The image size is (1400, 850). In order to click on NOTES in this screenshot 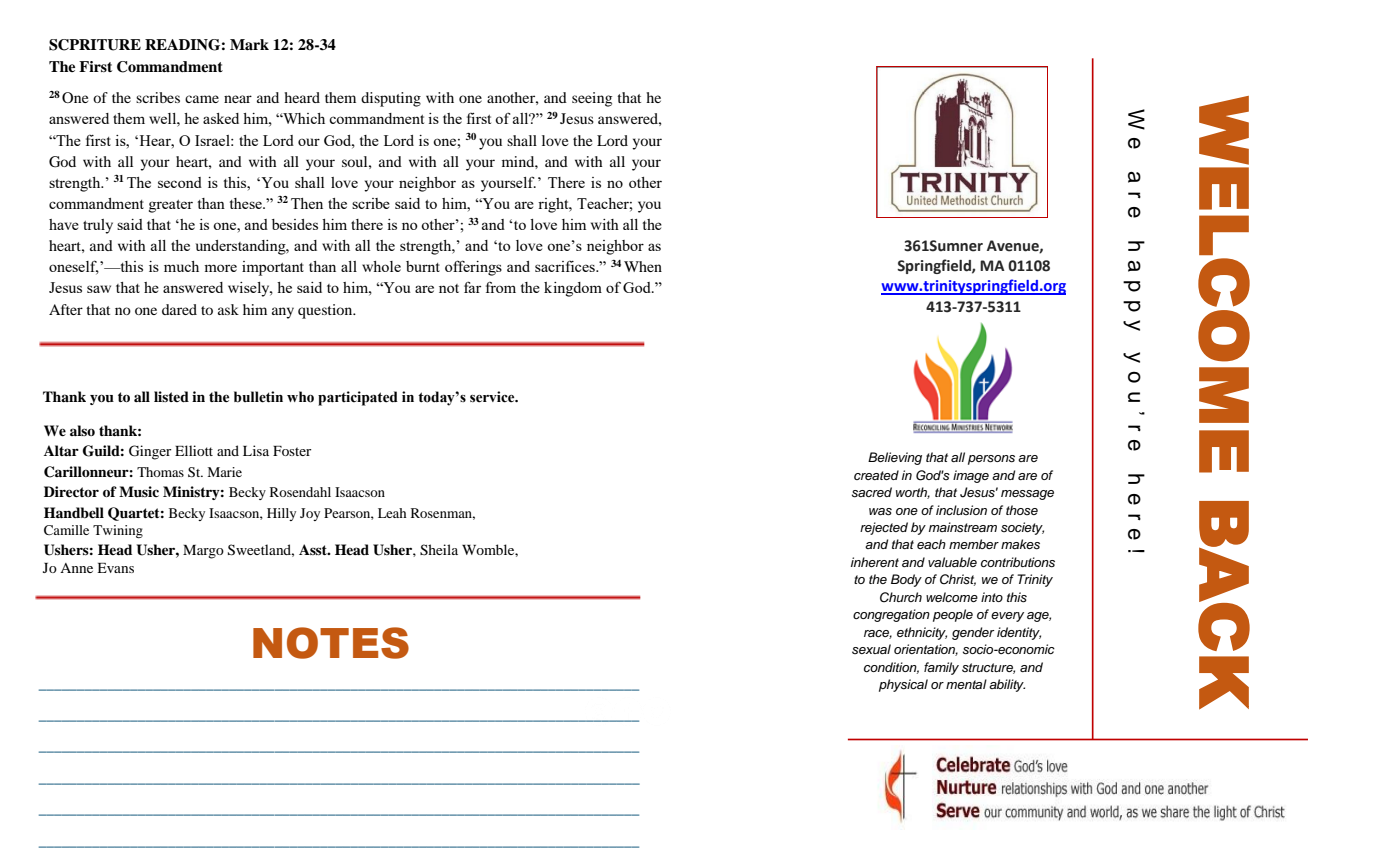, I will do `click(331, 643)`.
